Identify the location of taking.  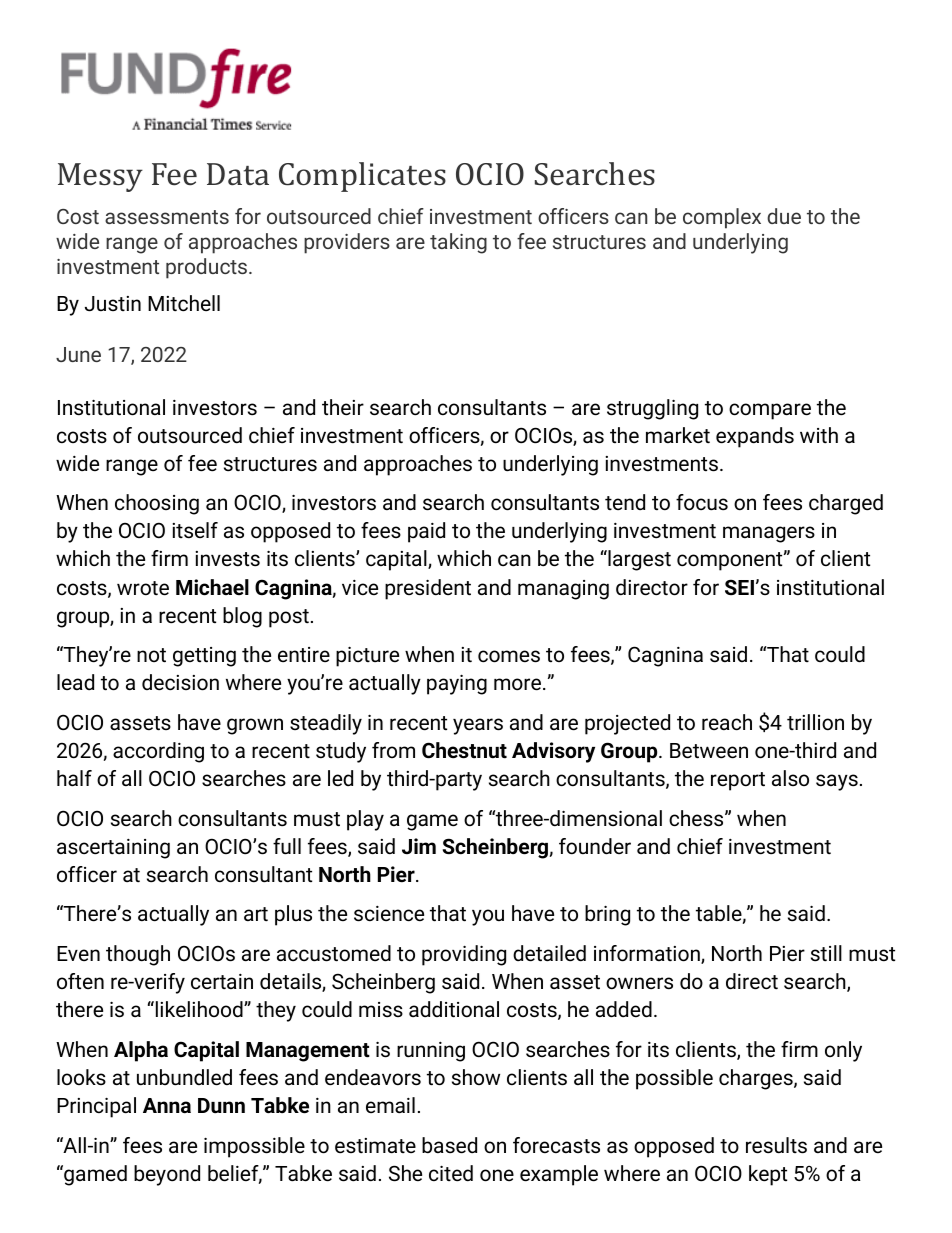
(458, 243).
